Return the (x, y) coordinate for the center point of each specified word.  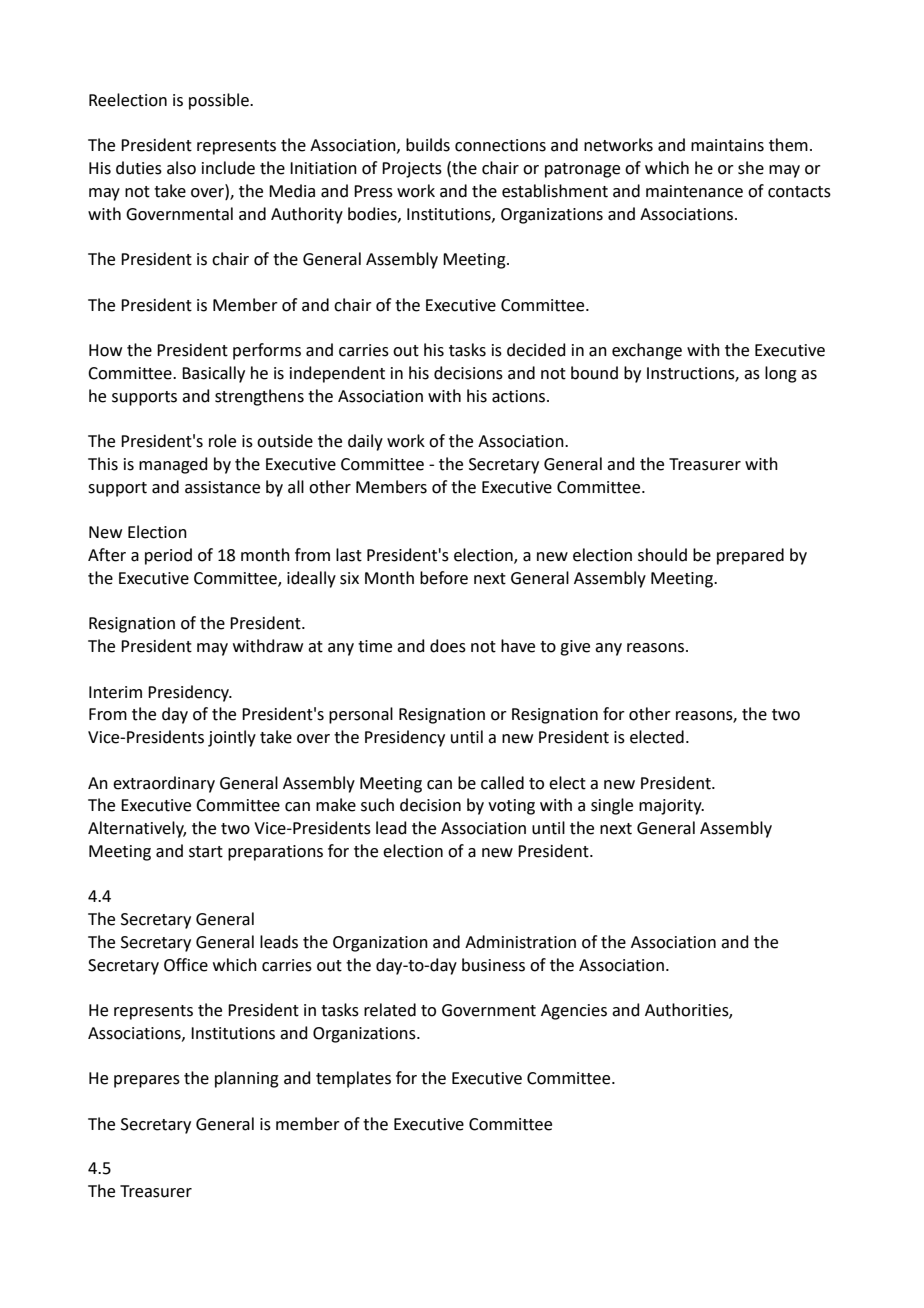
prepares (147, 1081)
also (181, 168)
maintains (727, 145)
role (222, 441)
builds (428, 145)
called (502, 783)
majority (671, 807)
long (781, 374)
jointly (232, 738)
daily (365, 442)
